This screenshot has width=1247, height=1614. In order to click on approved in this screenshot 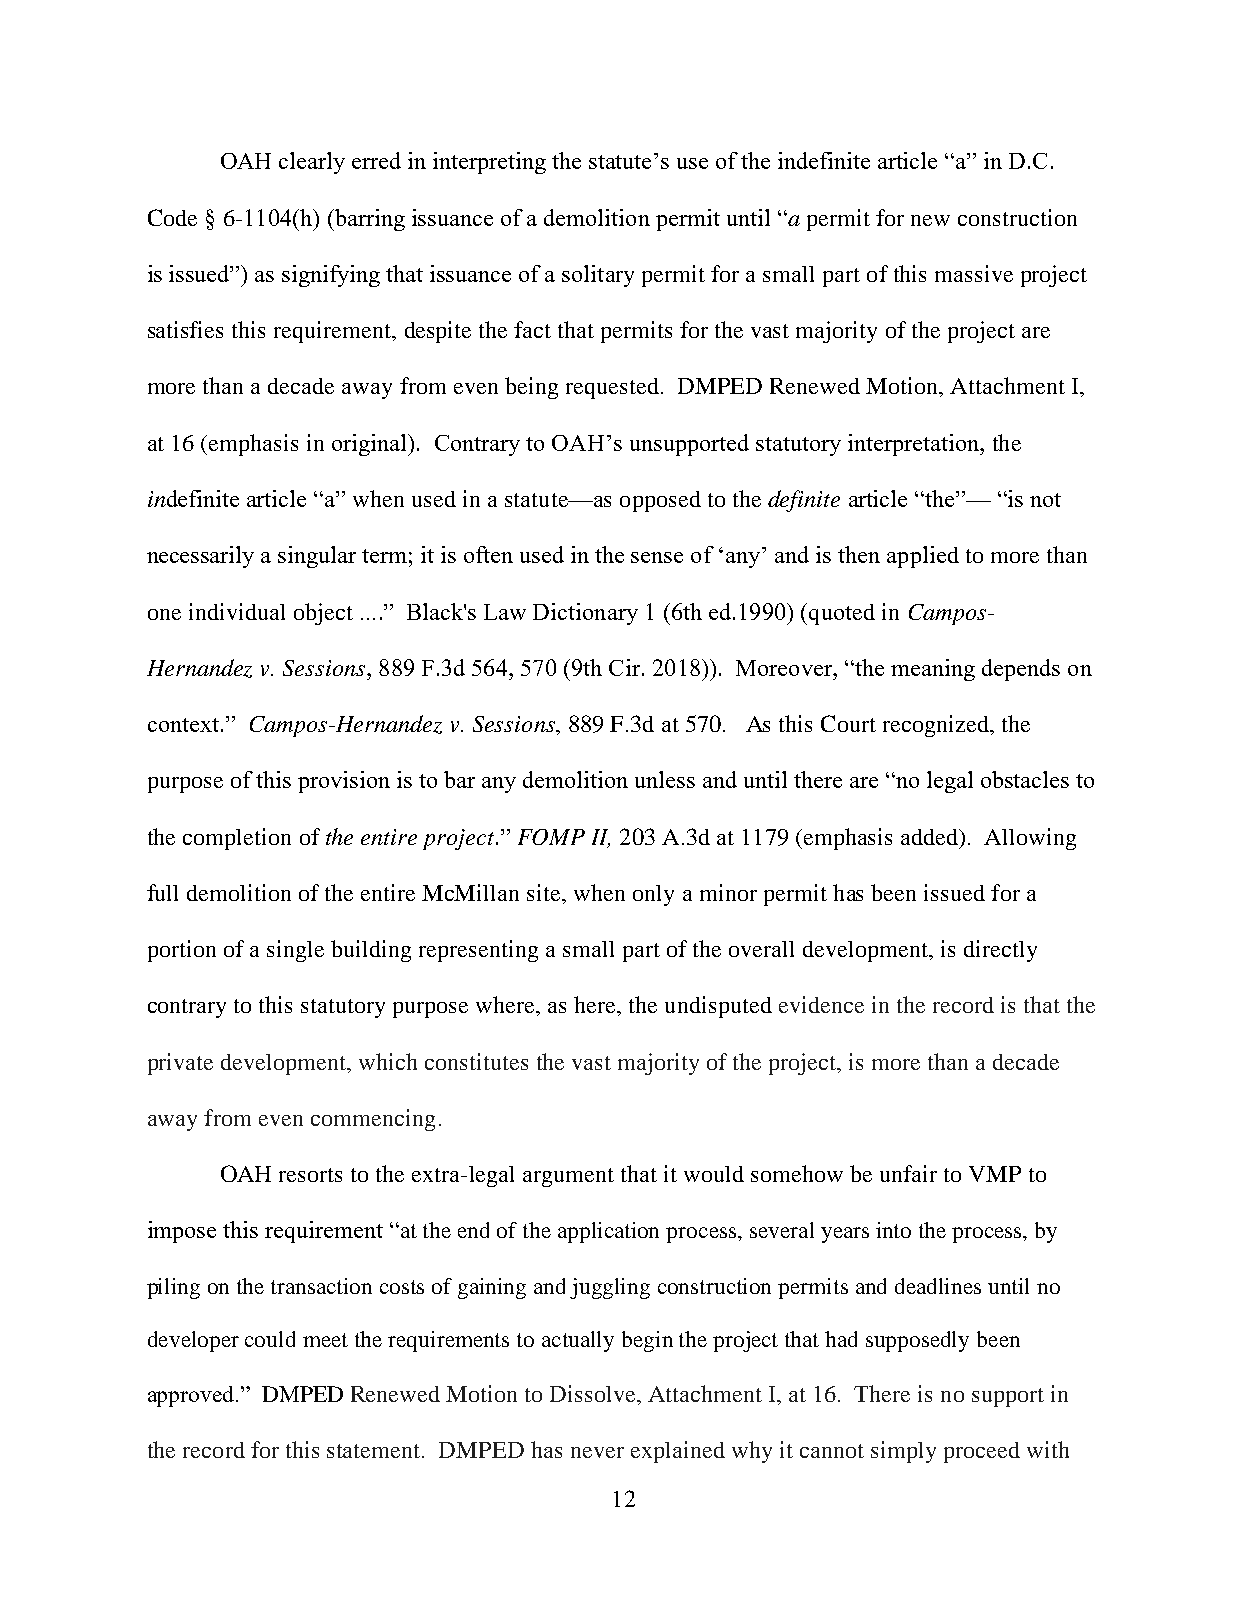, I will do `click(192, 1396)`.
